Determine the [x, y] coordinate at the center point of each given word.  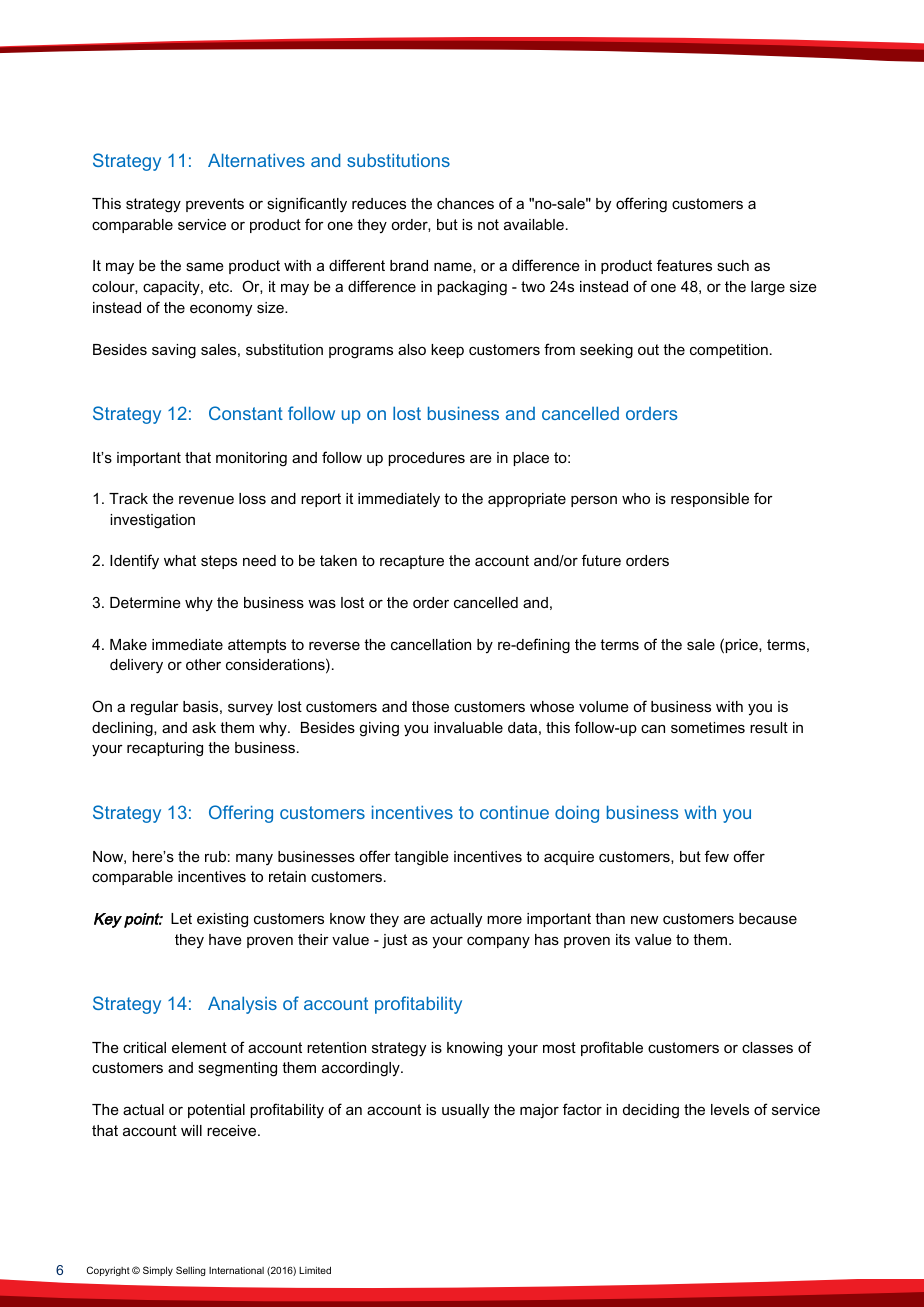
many [254, 859]
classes [767, 1047]
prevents [215, 205]
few [717, 856]
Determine [145, 602]
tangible [421, 858]
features [684, 265]
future [601, 560]
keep [447, 351]
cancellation [431, 644]
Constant [246, 413]
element [199, 1047]
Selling [191, 1271]
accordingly [362, 1069]
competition [729, 351]
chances [465, 203]
